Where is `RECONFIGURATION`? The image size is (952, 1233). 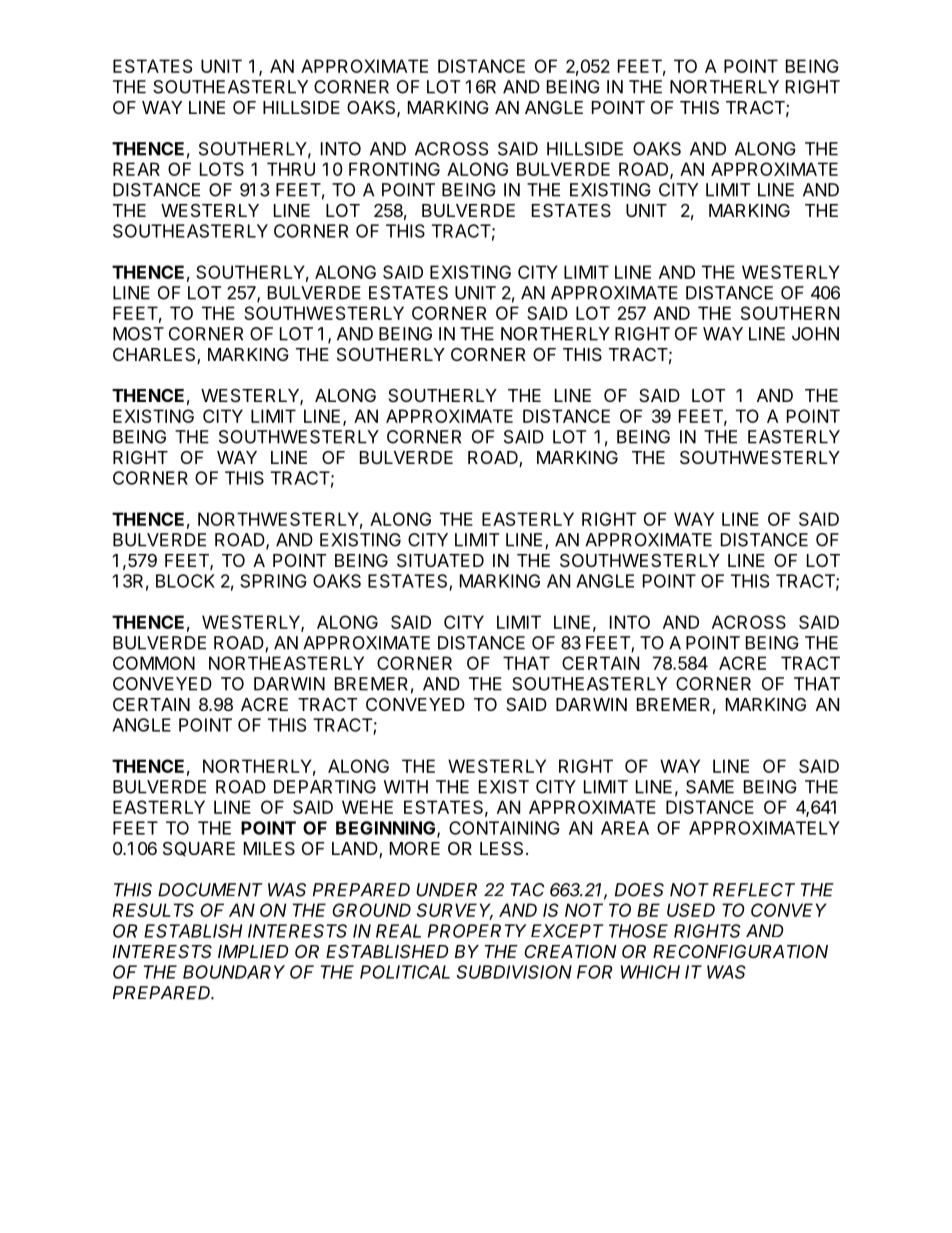 RECONFIGURATION is located at coordinates (740, 951).
